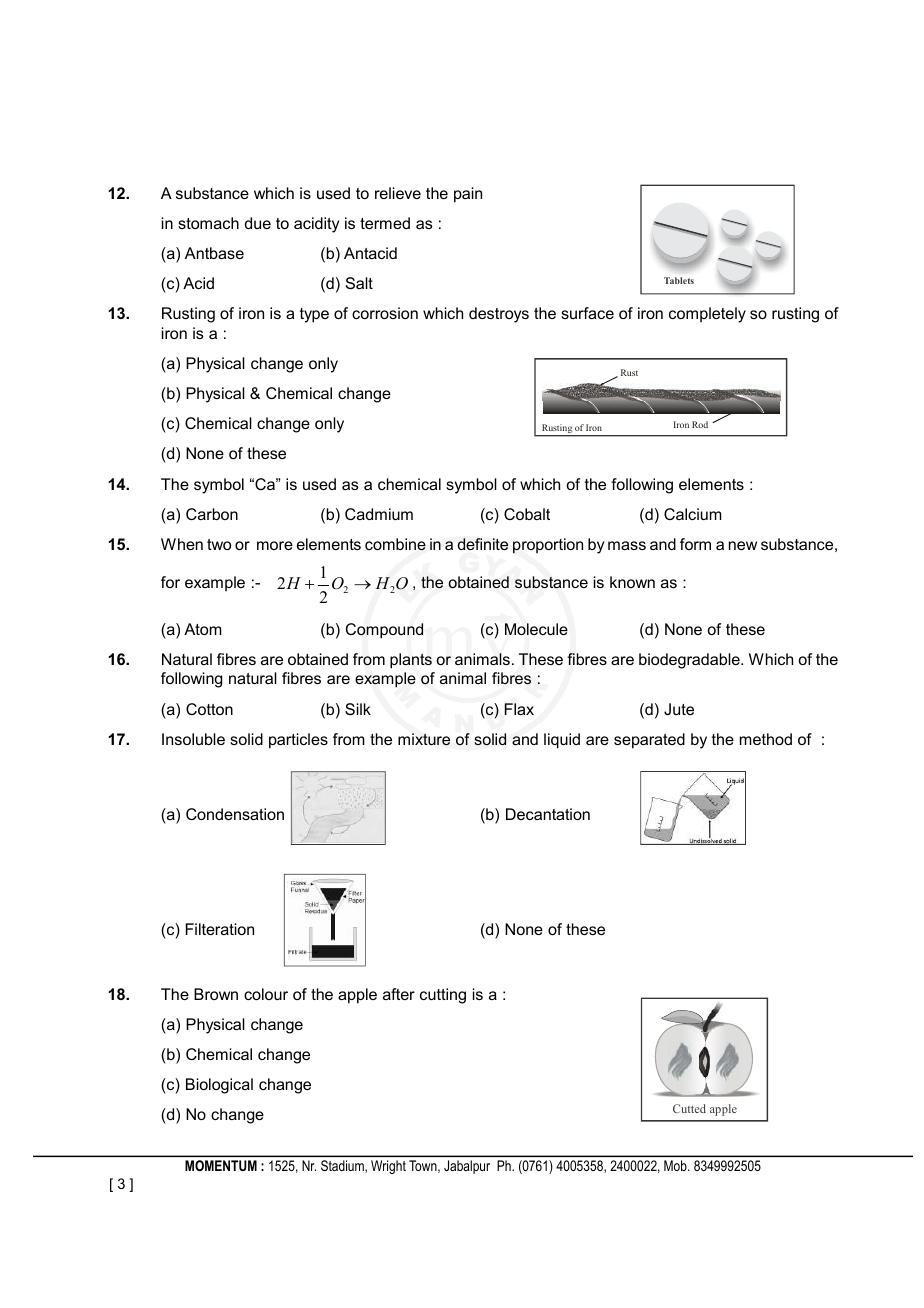 The height and width of the screenshot is (1308, 924). I want to click on due, so click(258, 223).
